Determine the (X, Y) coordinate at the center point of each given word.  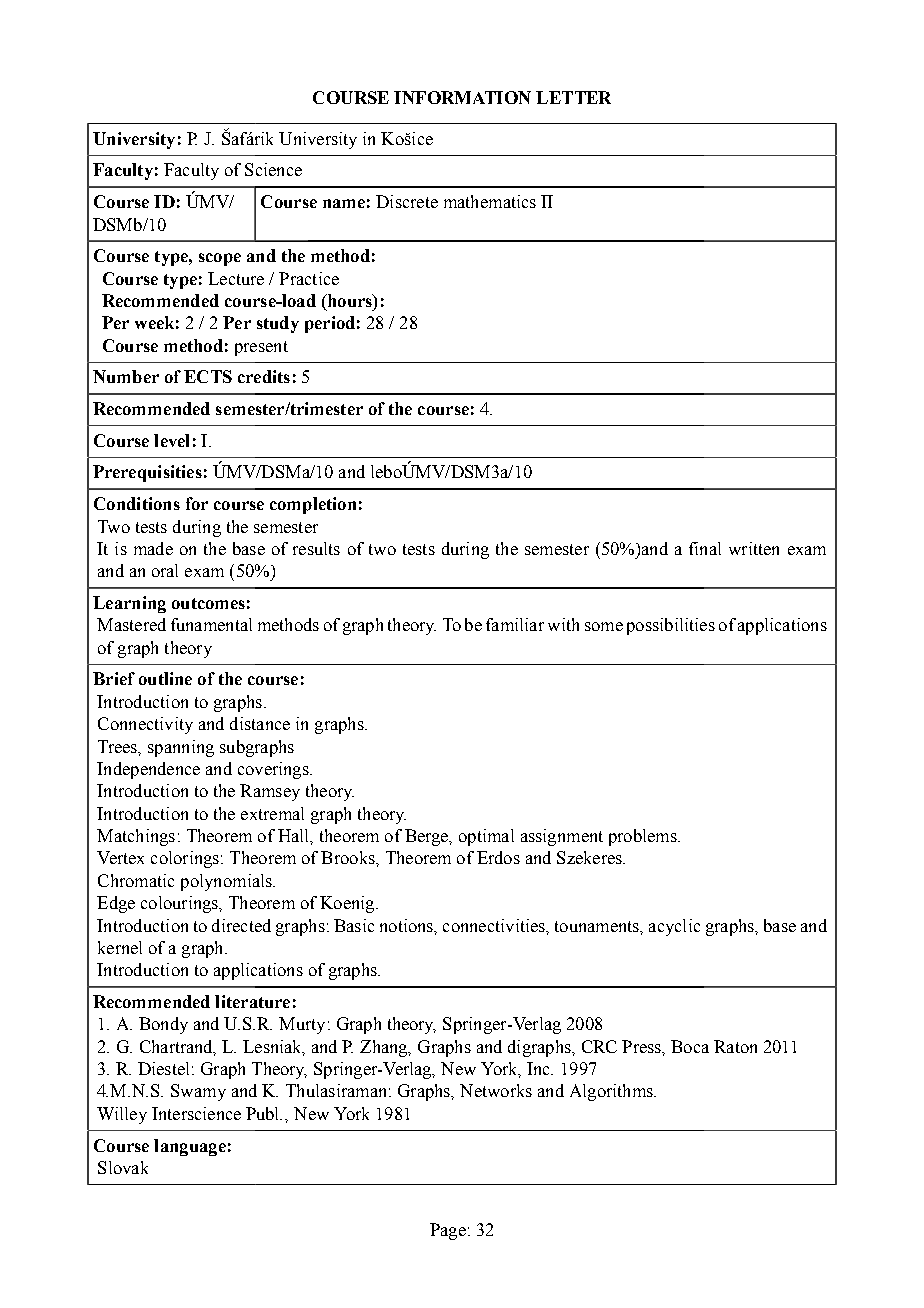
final (705, 548)
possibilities (671, 626)
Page (448, 1231)
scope (220, 259)
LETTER (573, 97)
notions (408, 926)
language (190, 1147)
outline (165, 678)
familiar (515, 624)
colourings (180, 904)
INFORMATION (462, 97)
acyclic (674, 927)
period (330, 324)
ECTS (208, 376)
